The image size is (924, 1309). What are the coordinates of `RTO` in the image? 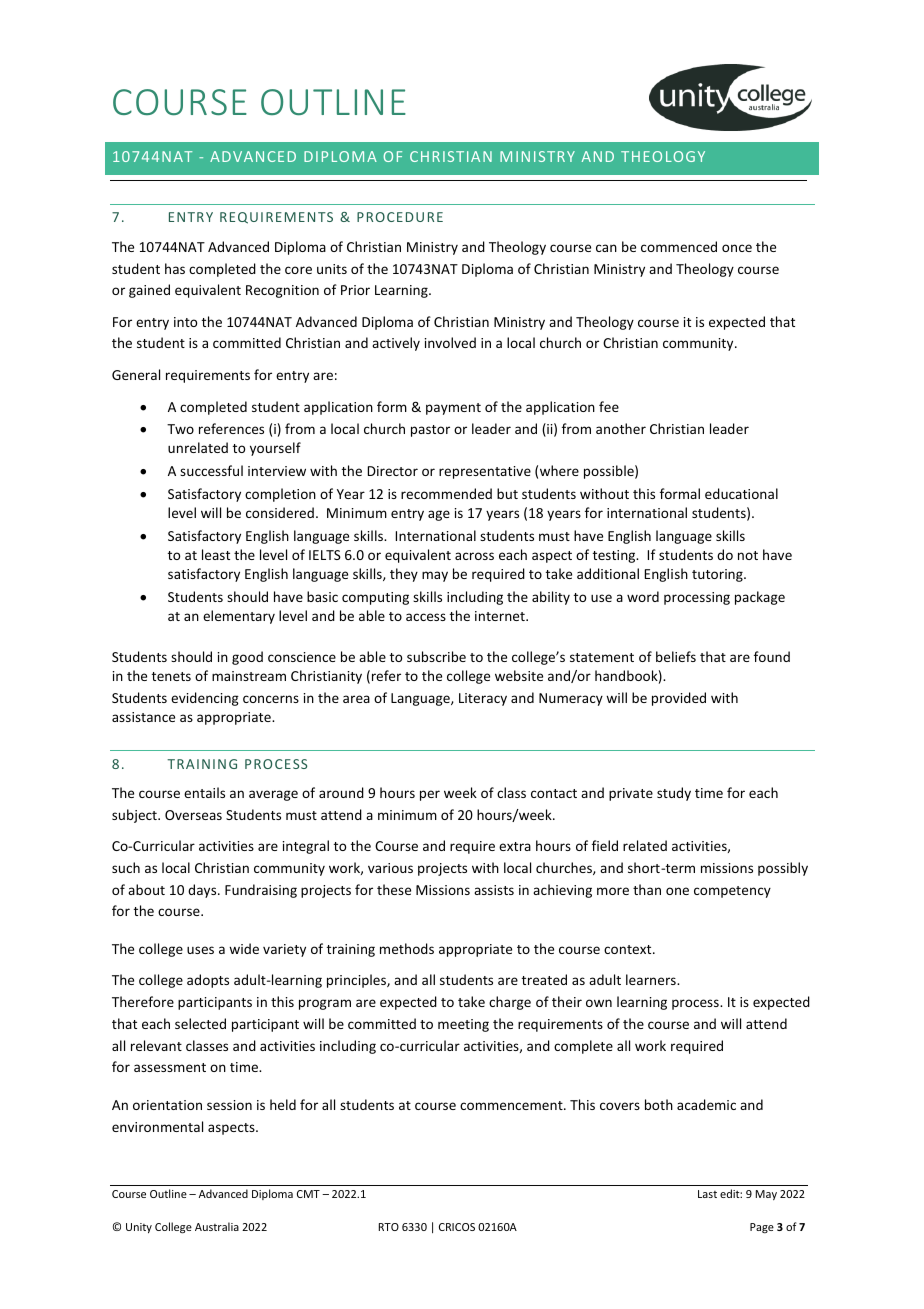 It's located at (389, 1227).
